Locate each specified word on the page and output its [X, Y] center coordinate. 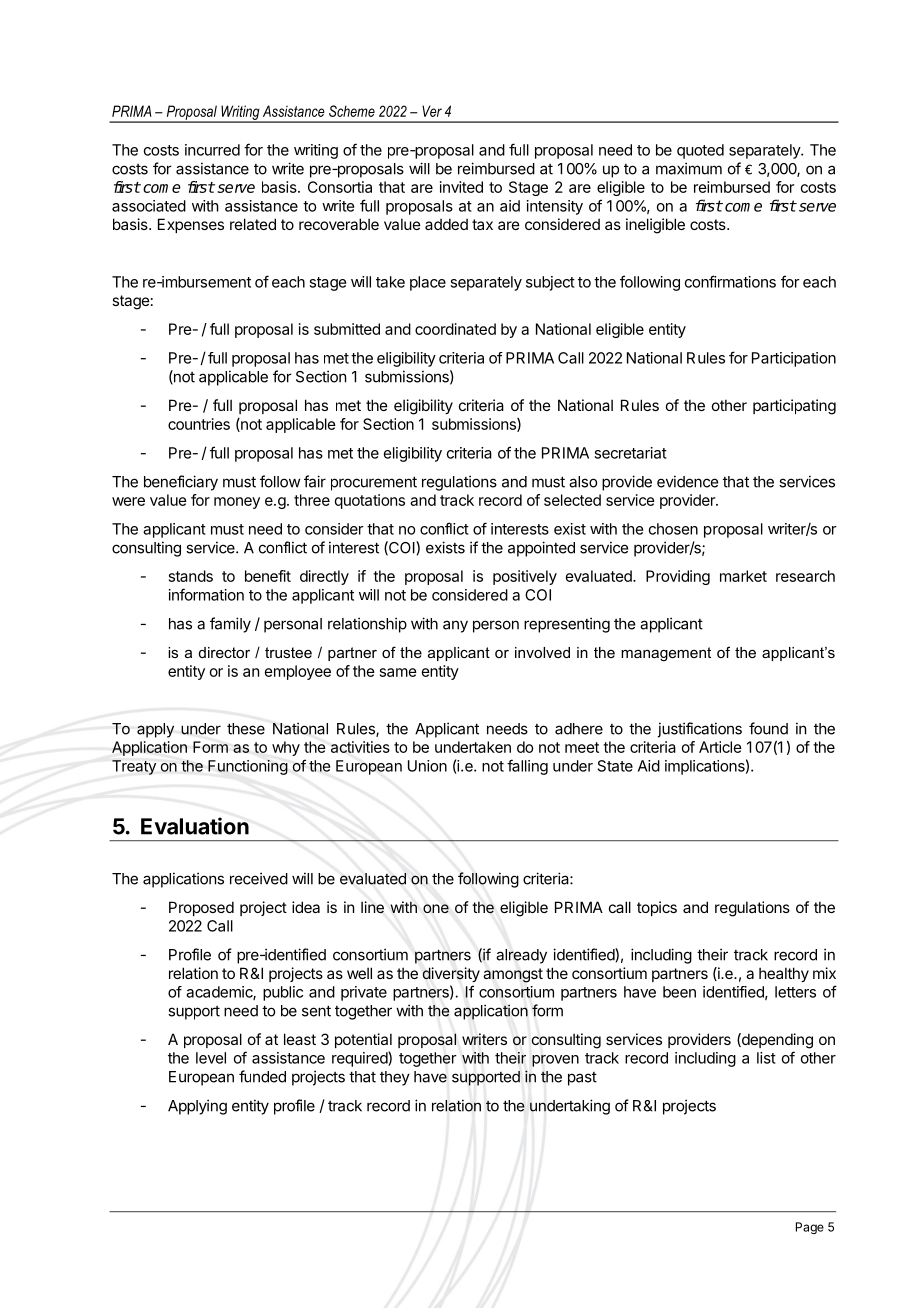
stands [191, 576]
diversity [451, 974]
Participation [794, 359]
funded [262, 1076]
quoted [700, 151]
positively [525, 577]
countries [199, 424]
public [283, 993]
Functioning [248, 767]
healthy [784, 974]
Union [427, 766]
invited [461, 187]
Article [720, 747]
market [743, 576]
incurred [212, 150]
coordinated [455, 329]
